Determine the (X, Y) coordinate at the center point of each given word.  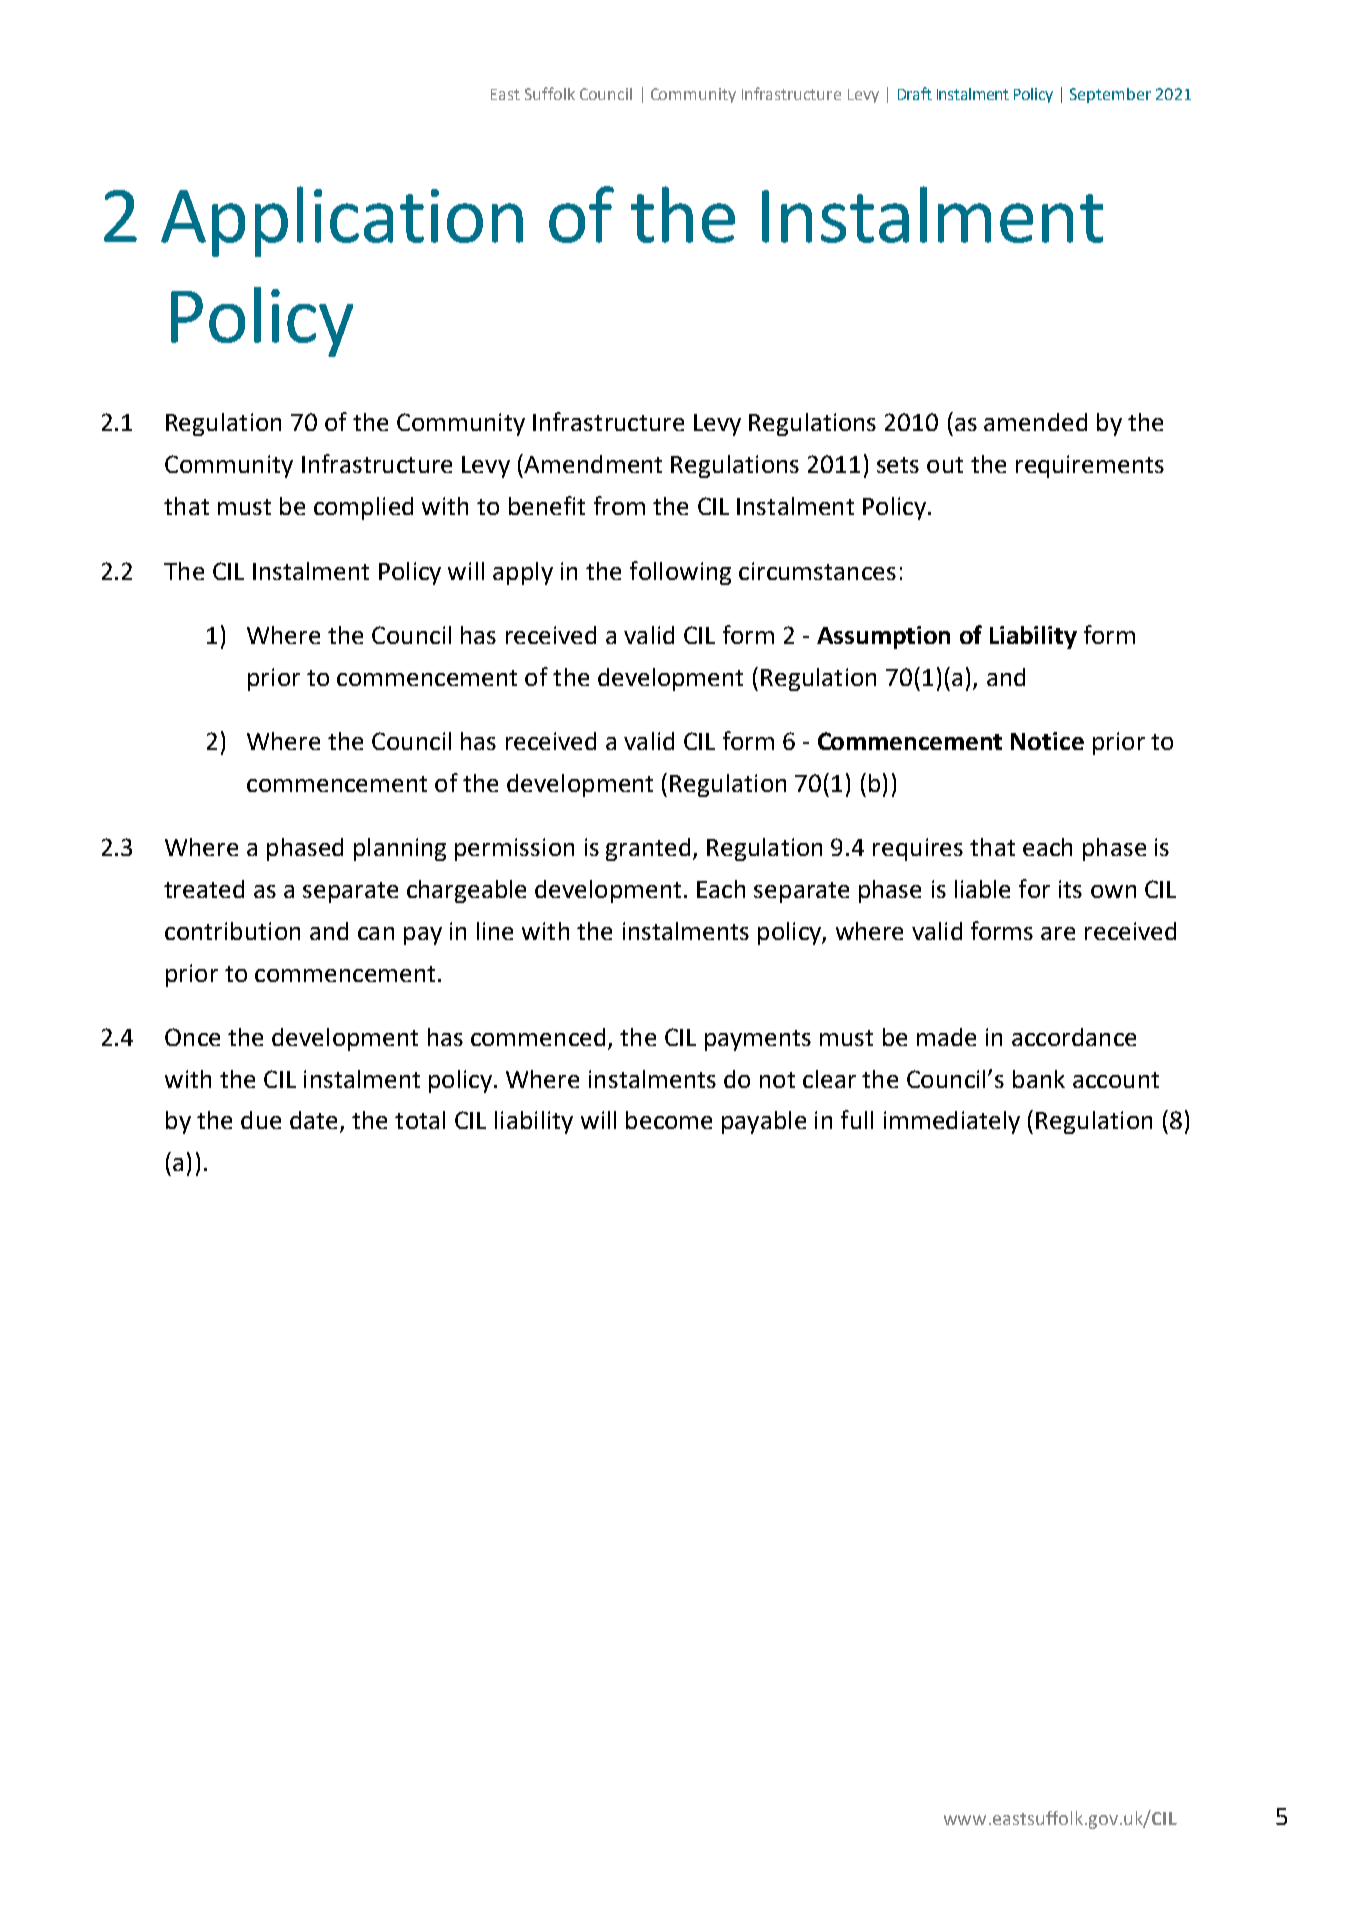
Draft (915, 93)
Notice (1047, 741)
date (315, 1121)
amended (1035, 422)
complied (363, 508)
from (619, 505)
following (680, 573)
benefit (547, 505)
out (945, 465)
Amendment (593, 464)
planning (400, 849)
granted (648, 849)
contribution (232, 931)
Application (342, 221)
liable (982, 889)
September (1110, 95)
